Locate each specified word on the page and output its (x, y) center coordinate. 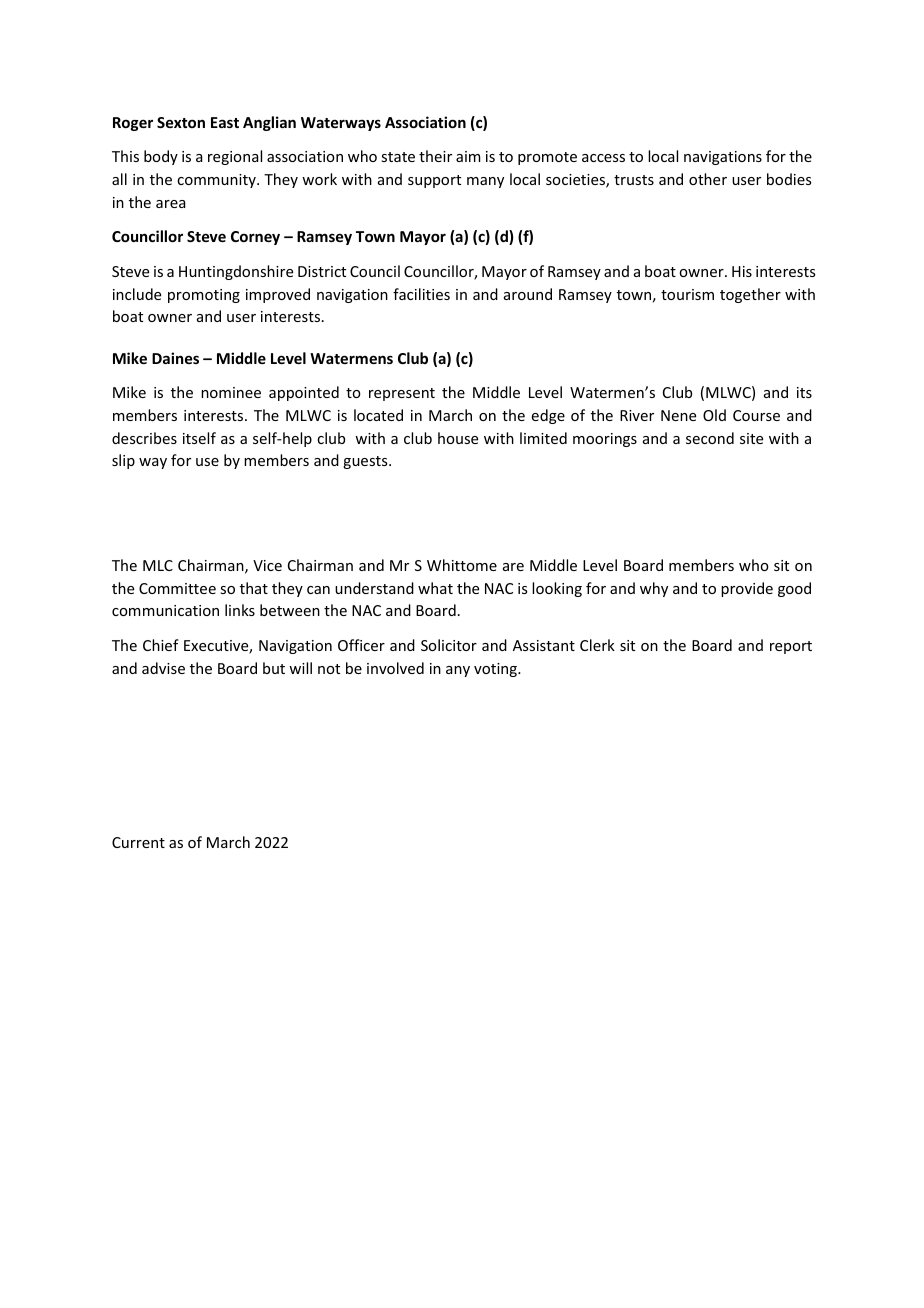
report (791, 647)
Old (714, 415)
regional (235, 157)
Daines (175, 358)
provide (747, 589)
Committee (177, 588)
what (435, 588)
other (708, 179)
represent (402, 394)
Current (138, 842)
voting (496, 670)
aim (468, 156)
